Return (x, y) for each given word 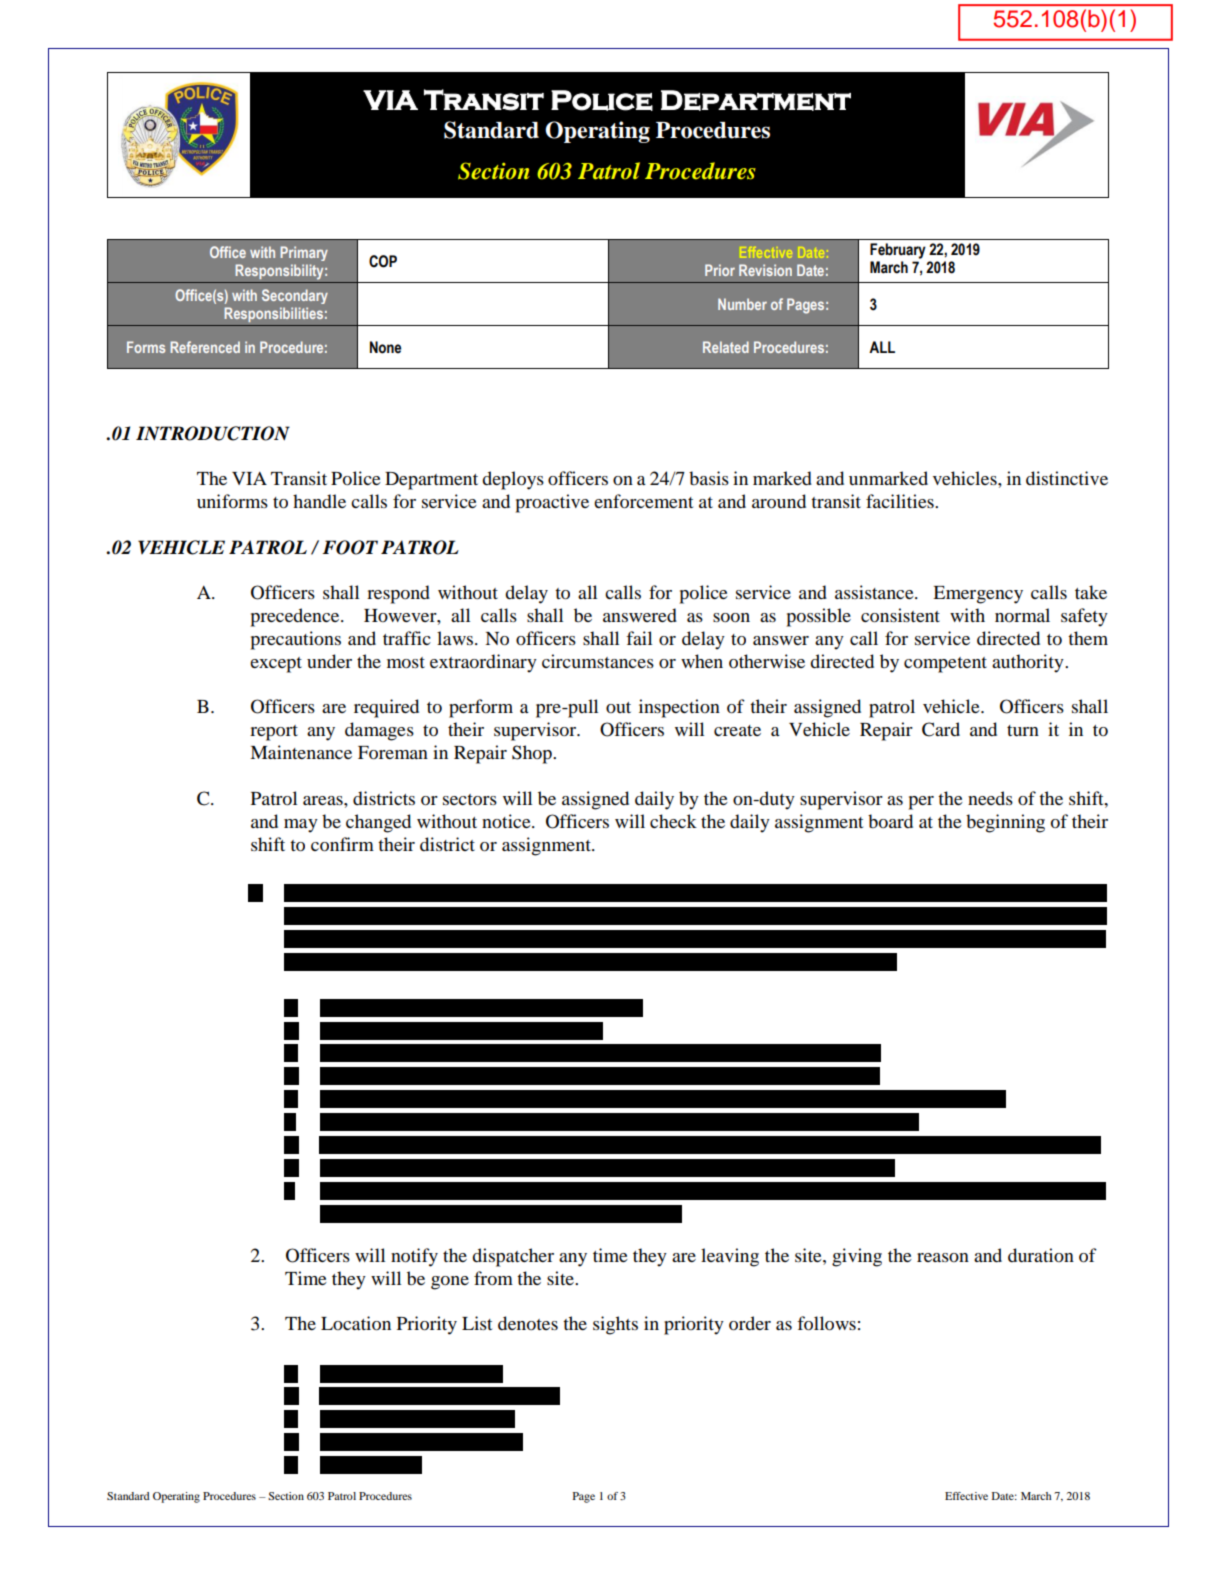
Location (356, 1323)
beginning (1005, 823)
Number (742, 304)
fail (639, 638)
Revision (765, 270)
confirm (342, 844)
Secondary (295, 296)
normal (1022, 615)
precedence (296, 617)
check (673, 821)
